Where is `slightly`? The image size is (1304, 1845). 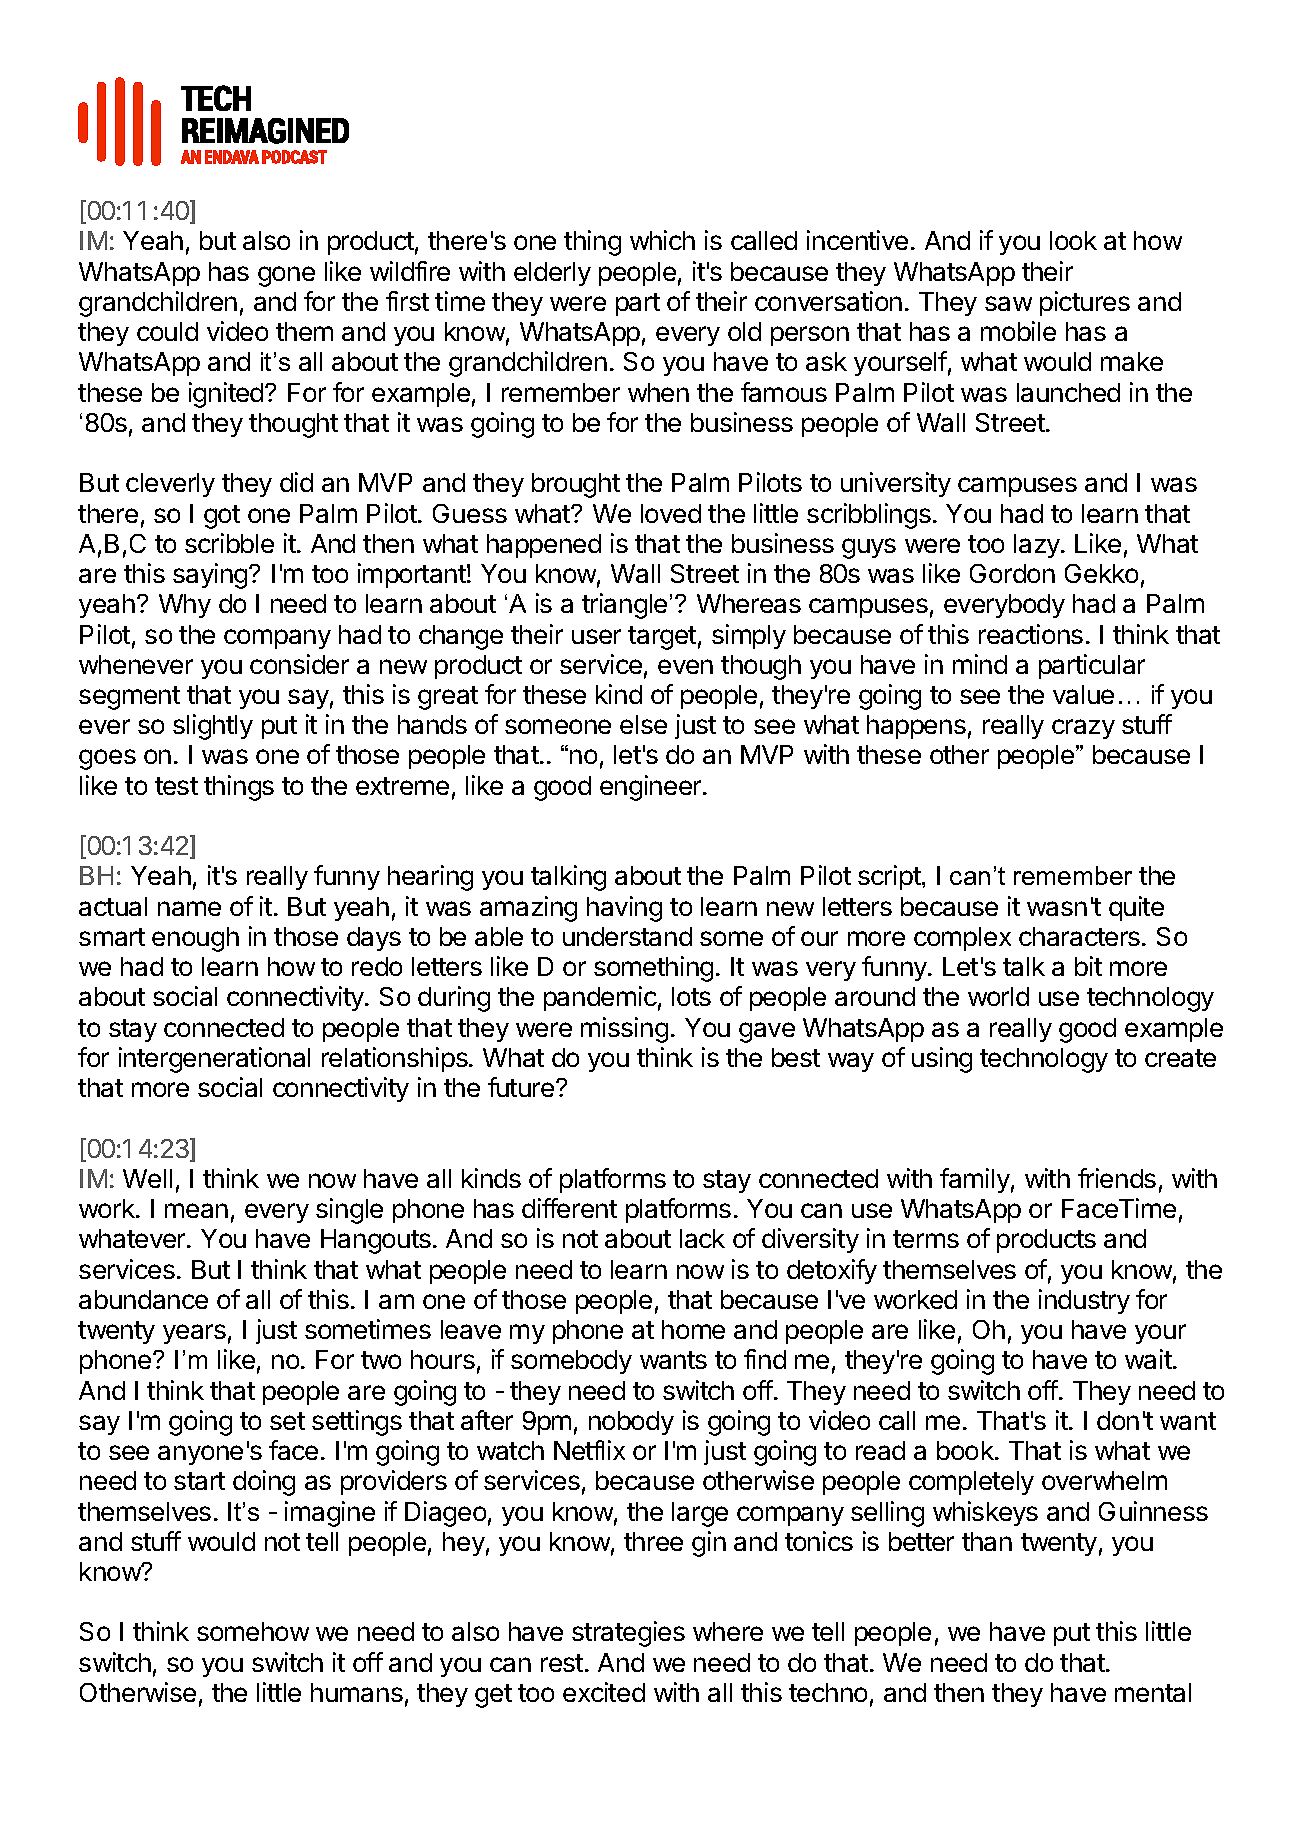
slightly is located at coordinates (213, 727).
